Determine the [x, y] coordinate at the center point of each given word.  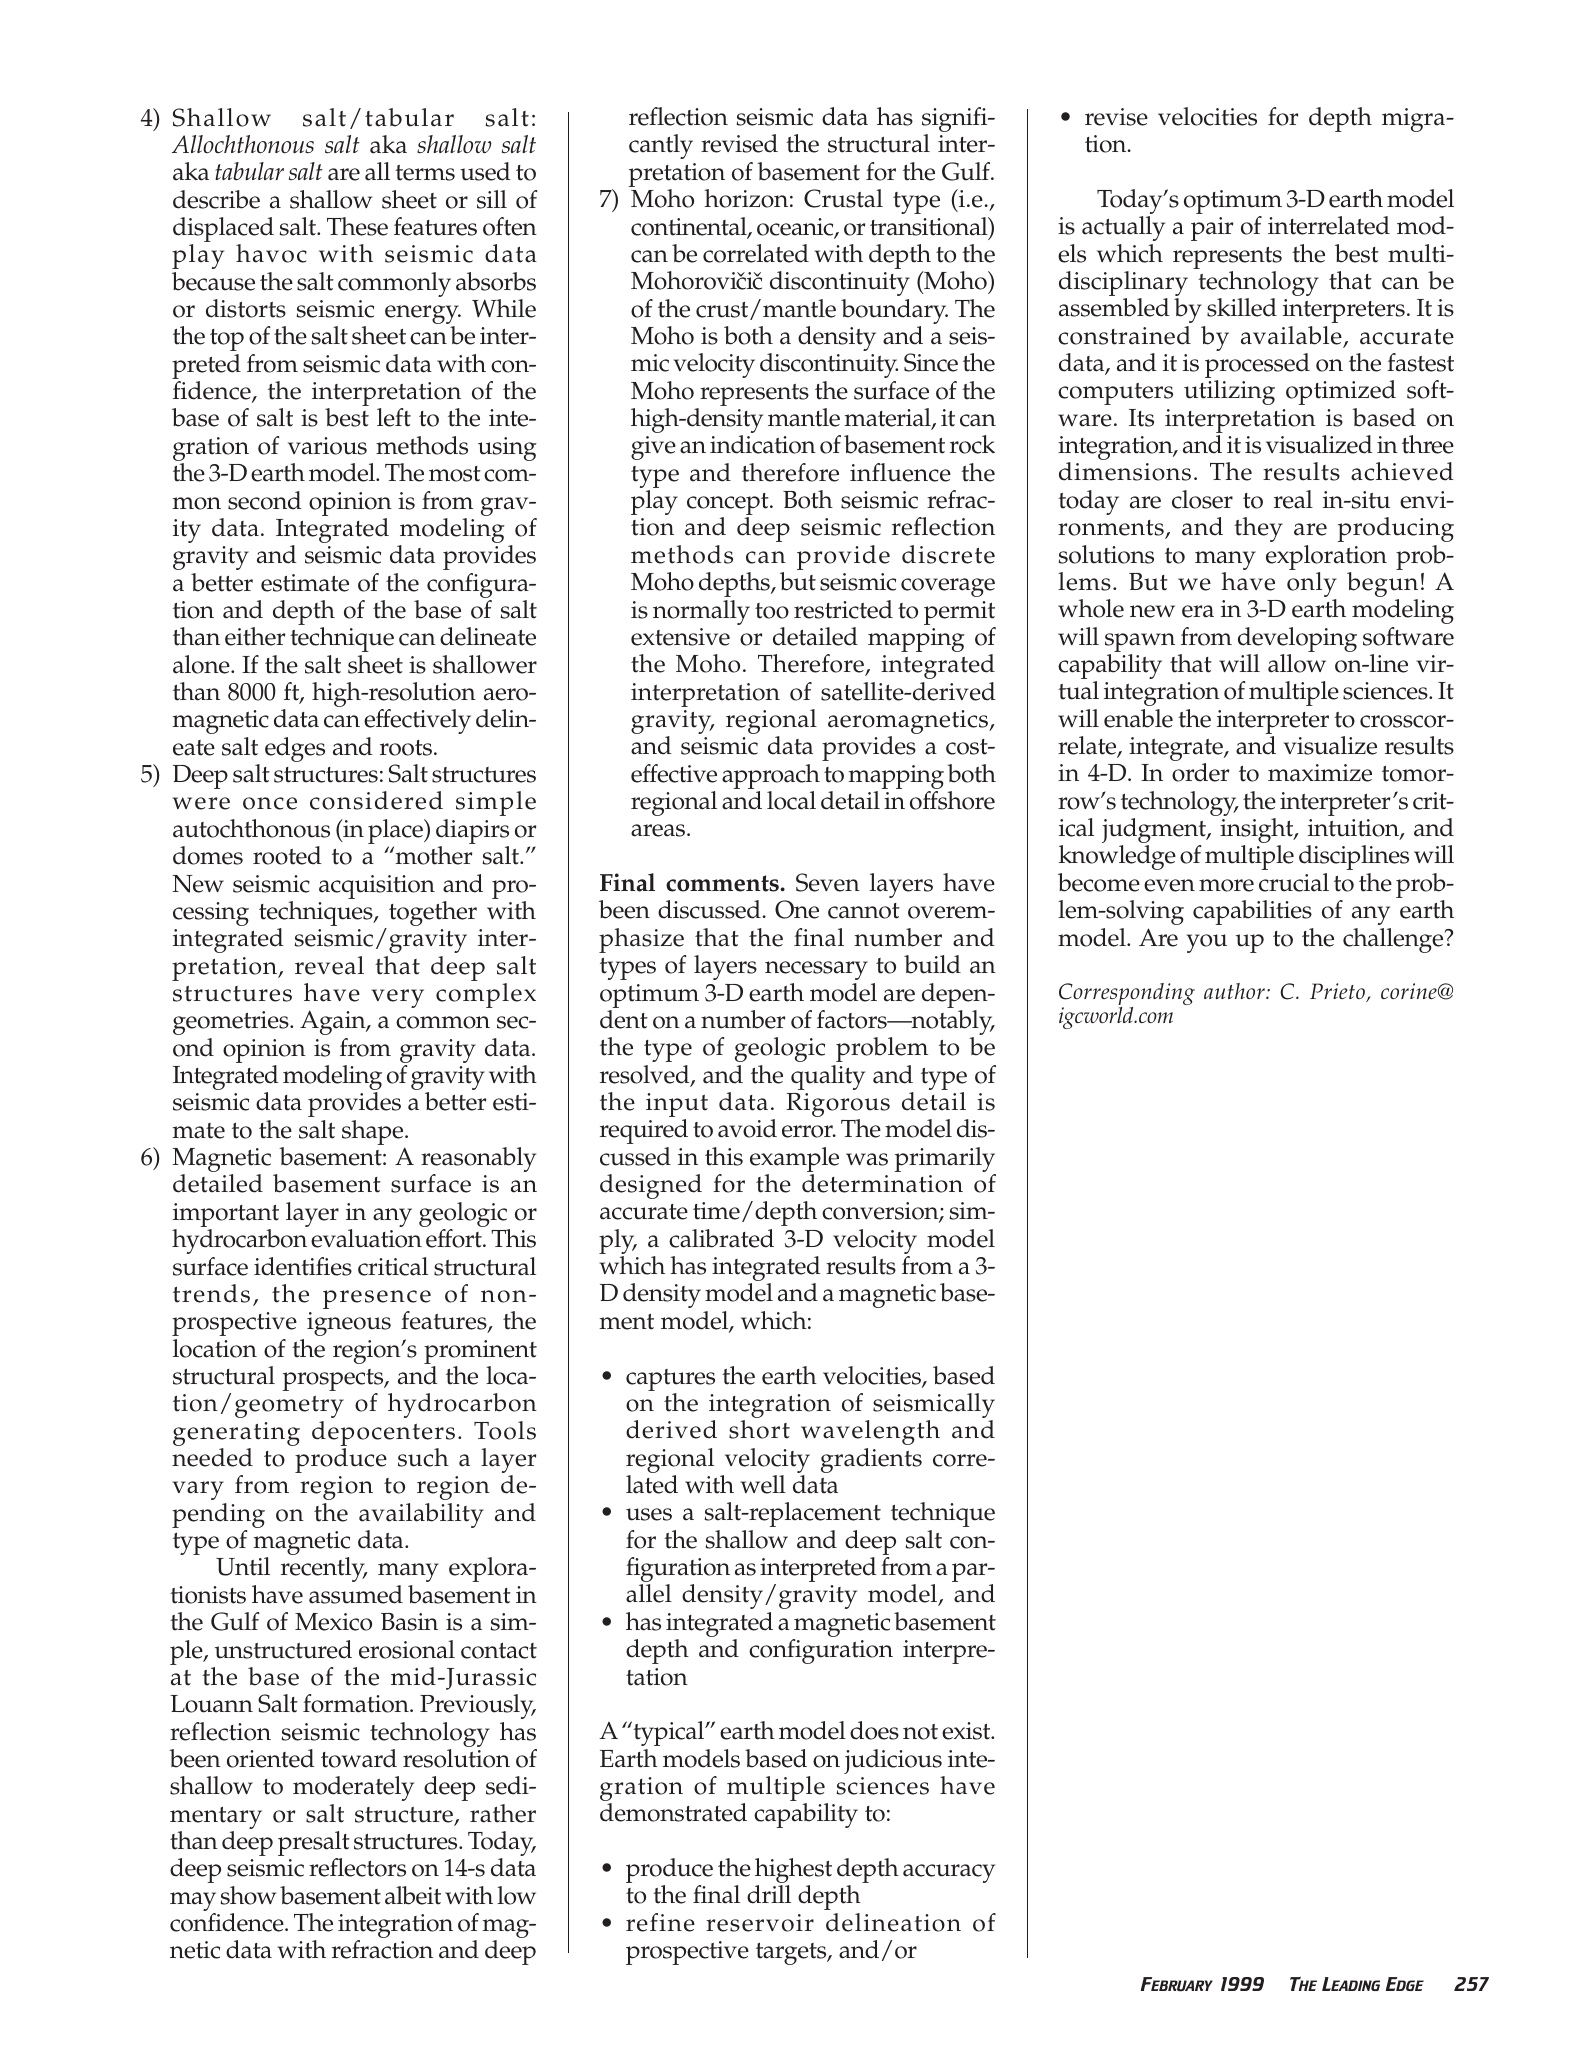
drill [769, 1894]
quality [828, 1077]
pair [1212, 229]
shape [374, 1134]
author [1235, 991]
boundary [894, 313]
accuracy [949, 1873]
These [357, 226]
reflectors [357, 1867]
